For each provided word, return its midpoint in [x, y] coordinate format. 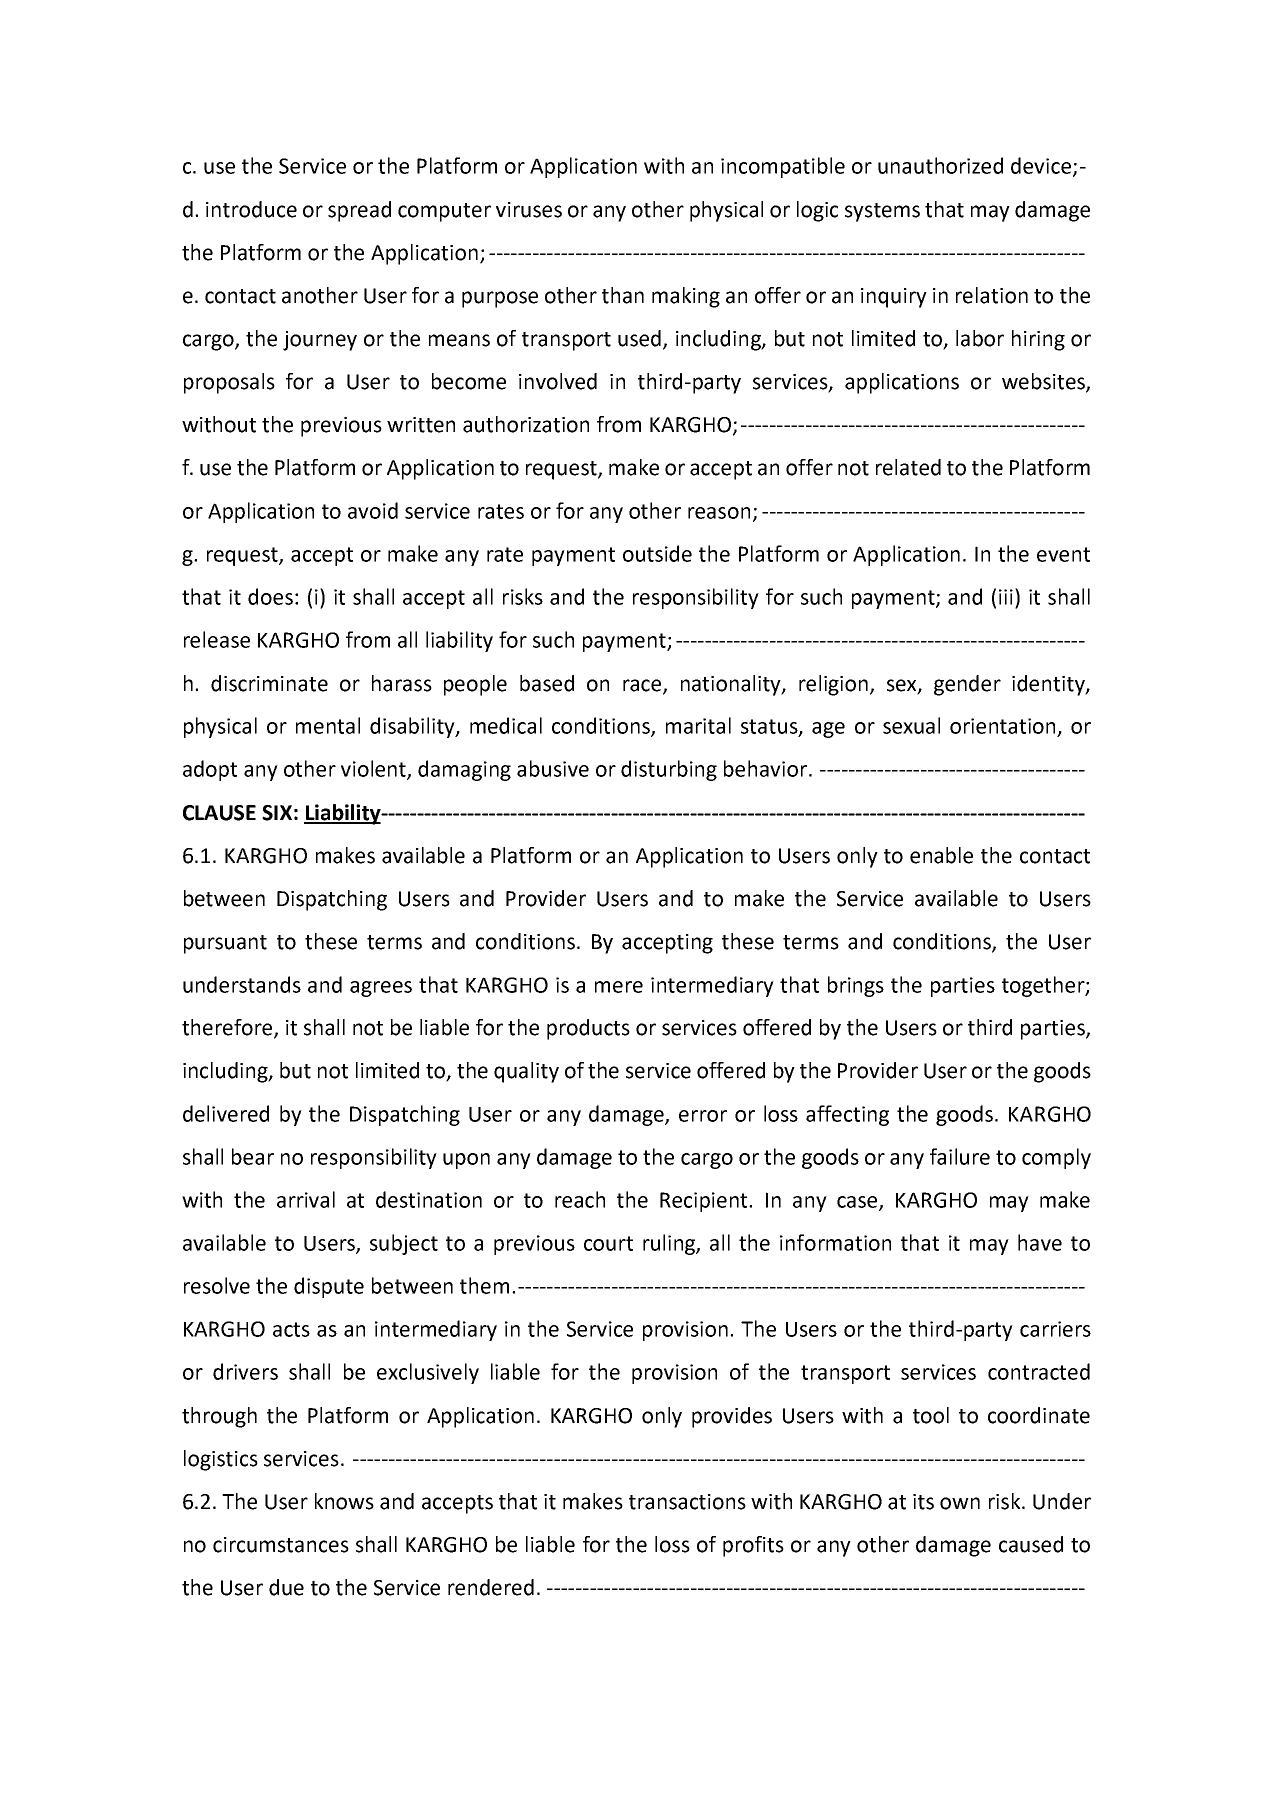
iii [1006, 597]
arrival [306, 1199]
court [608, 1243]
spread [359, 211]
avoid [373, 510]
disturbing [669, 770]
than [623, 295]
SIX [277, 813]
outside [657, 553]
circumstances [281, 1545]
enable [941, 855]
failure [960, 1156]
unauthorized [940, 165]
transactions [687, 1502]
